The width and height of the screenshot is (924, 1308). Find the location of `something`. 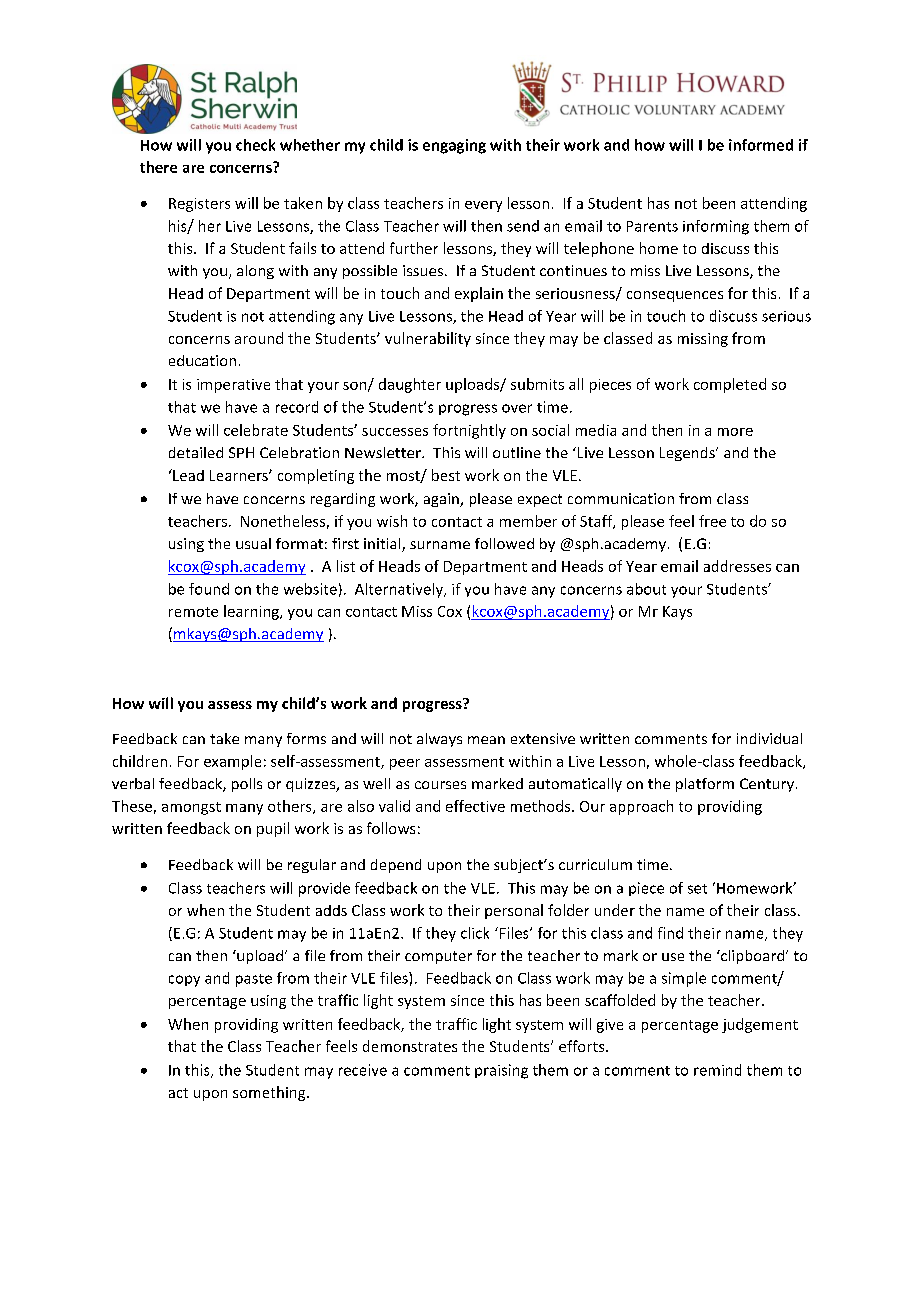

something is located at coordinates (270, 1093).
